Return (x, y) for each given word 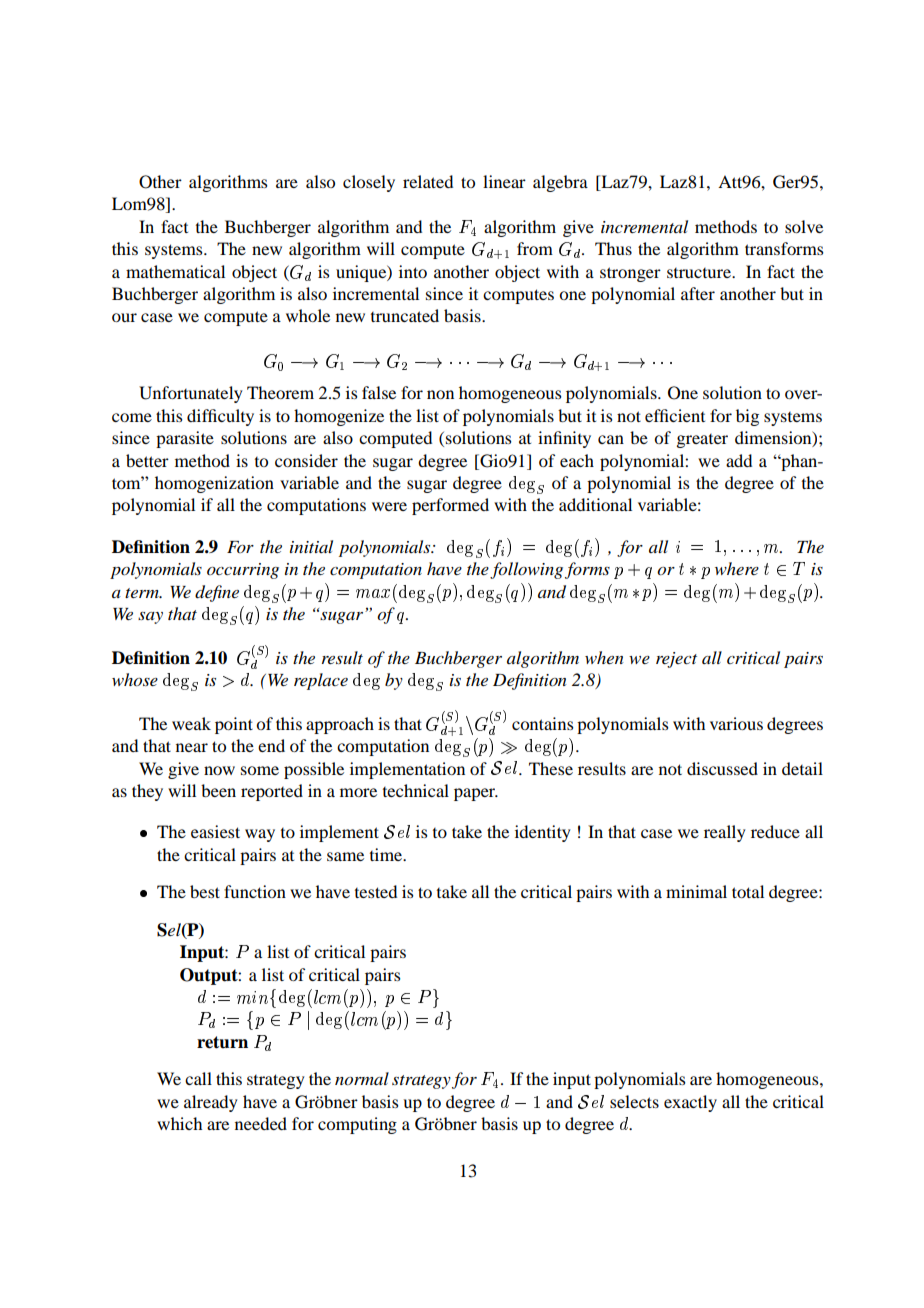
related (428, 181)
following (526, 570)
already (211, 1103)
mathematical (175, 271)
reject (676, 660)
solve (804, 226)
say (150, 618)
